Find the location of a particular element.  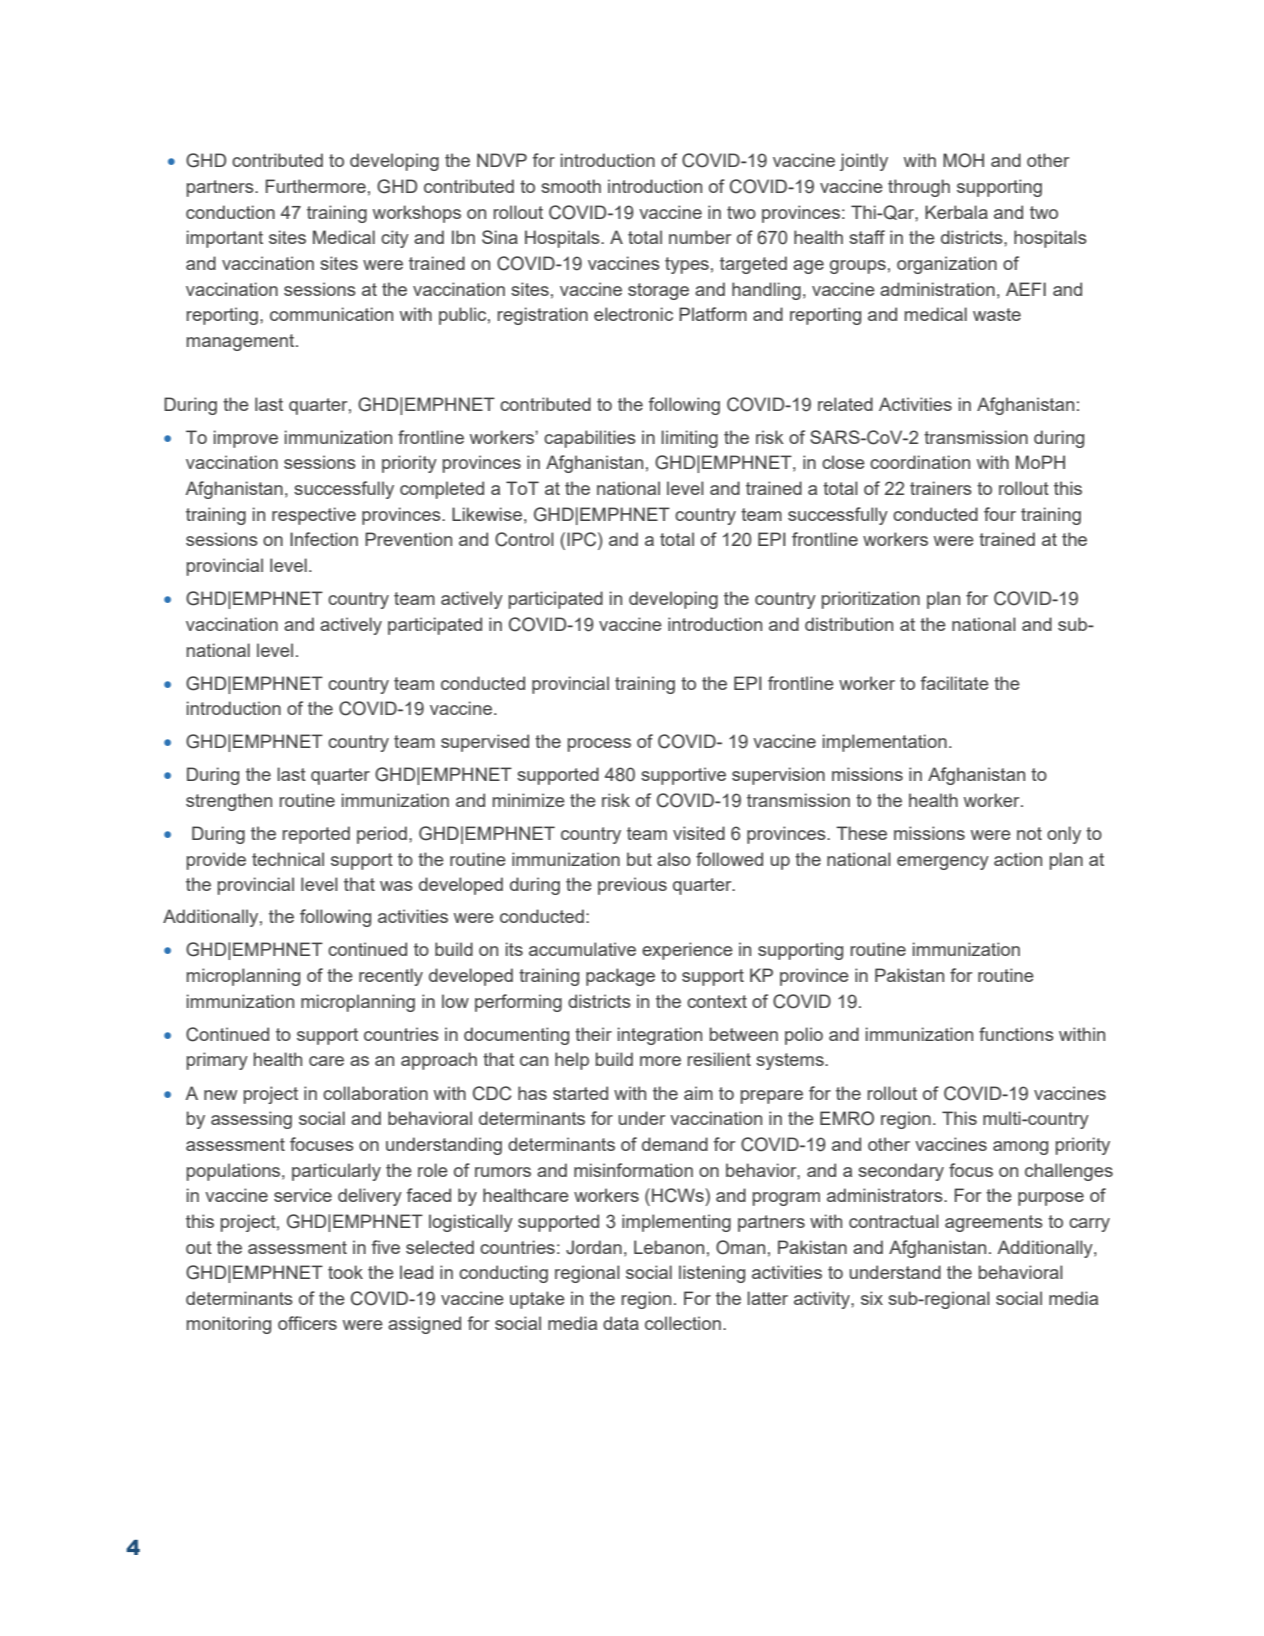

facilitate is located at coordinates (955, 683).
